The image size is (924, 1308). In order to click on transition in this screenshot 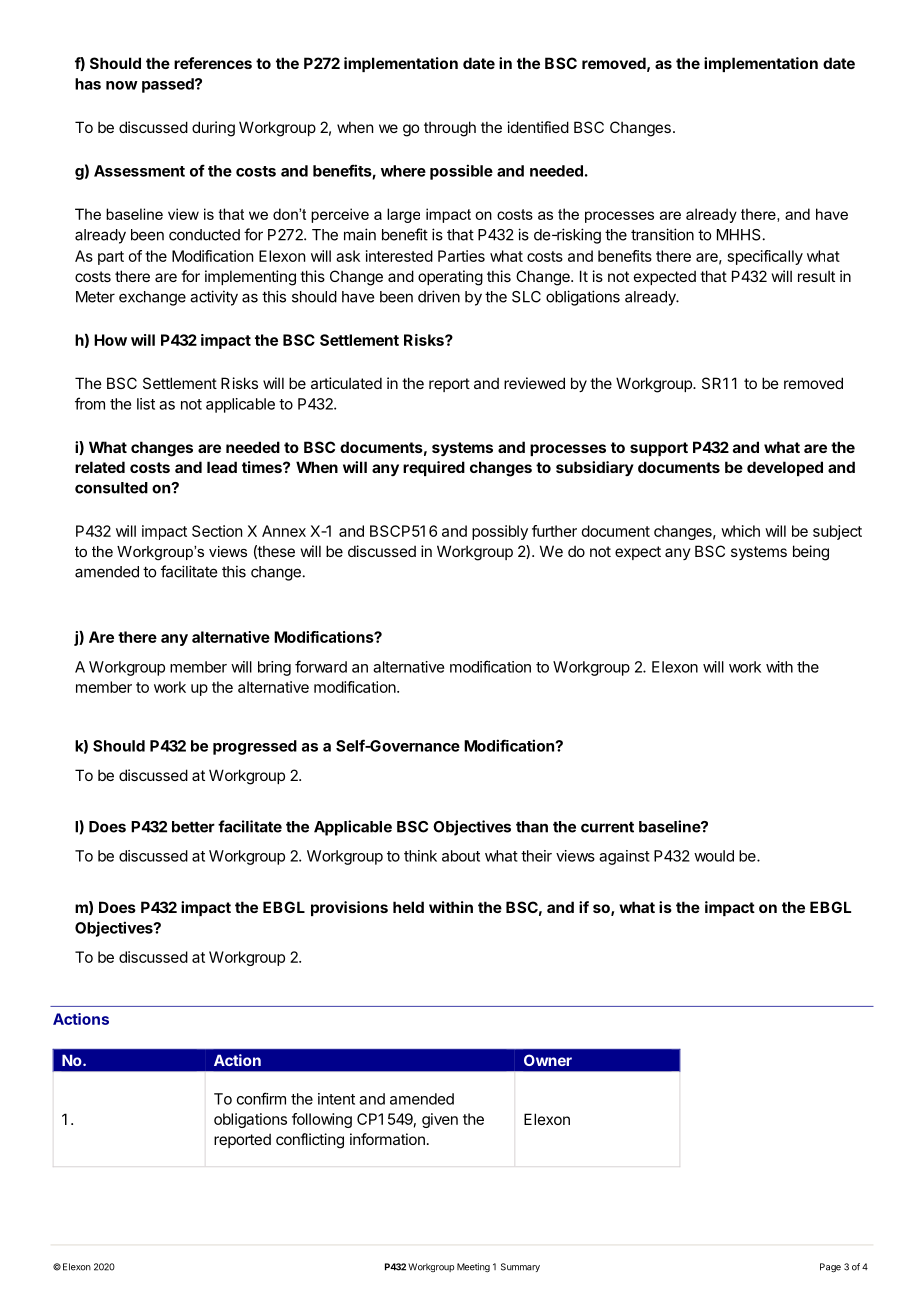, I will do `click(662, 234)`.
